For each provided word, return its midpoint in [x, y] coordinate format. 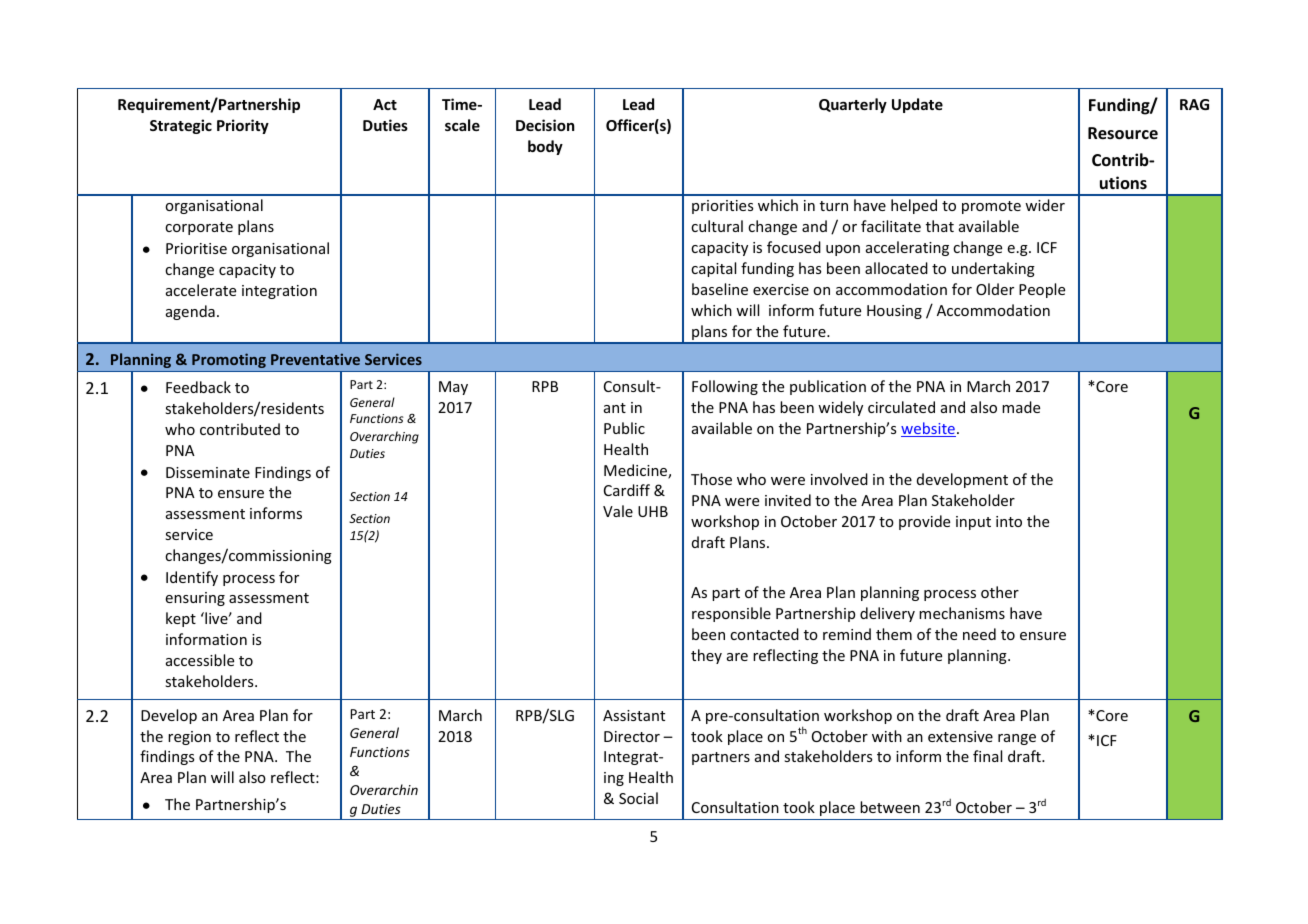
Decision [545, 125]
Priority [243, 126]
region [189, 738]
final [987, 756]
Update [917, 105]
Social [638, 798]
